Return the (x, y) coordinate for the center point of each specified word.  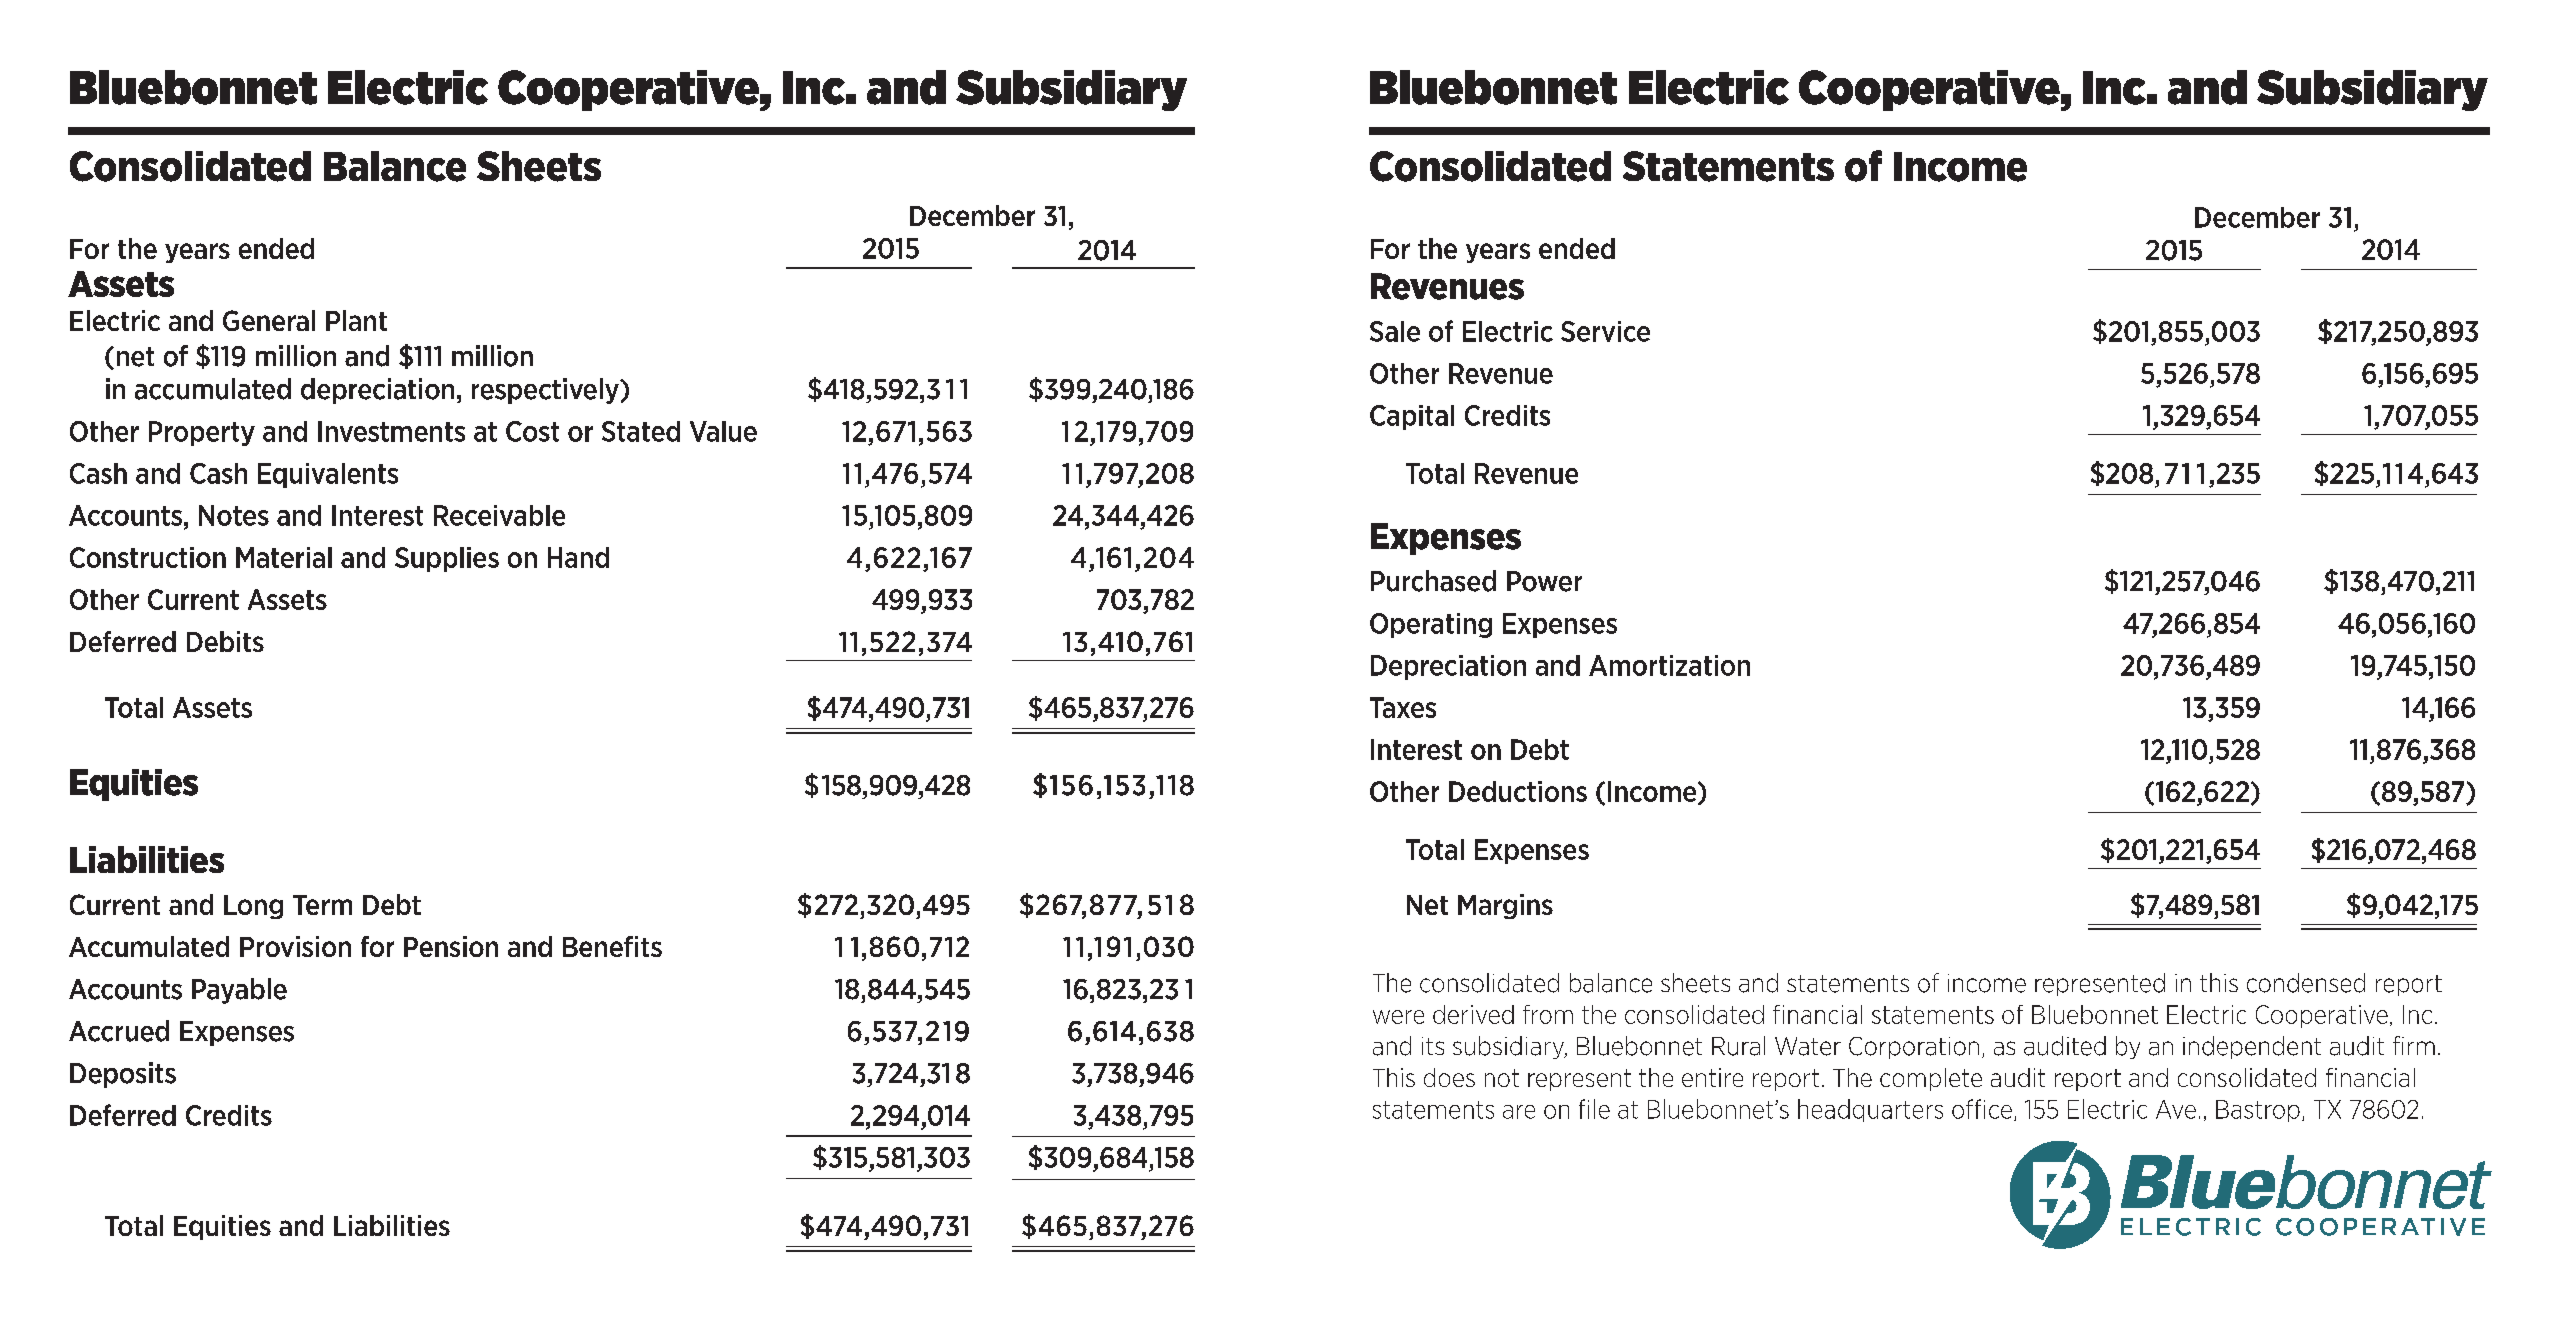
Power (1544, 581)
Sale (1395, 331)
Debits (225, 641)
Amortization (1669, 665)
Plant (356, 320)
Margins (1505, 906)
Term (322, 905)
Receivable (499, 515)
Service (1605, 331)
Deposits (123, 1075)
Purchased (1433, 581)
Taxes (1403, 707)
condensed (2306, 983)
